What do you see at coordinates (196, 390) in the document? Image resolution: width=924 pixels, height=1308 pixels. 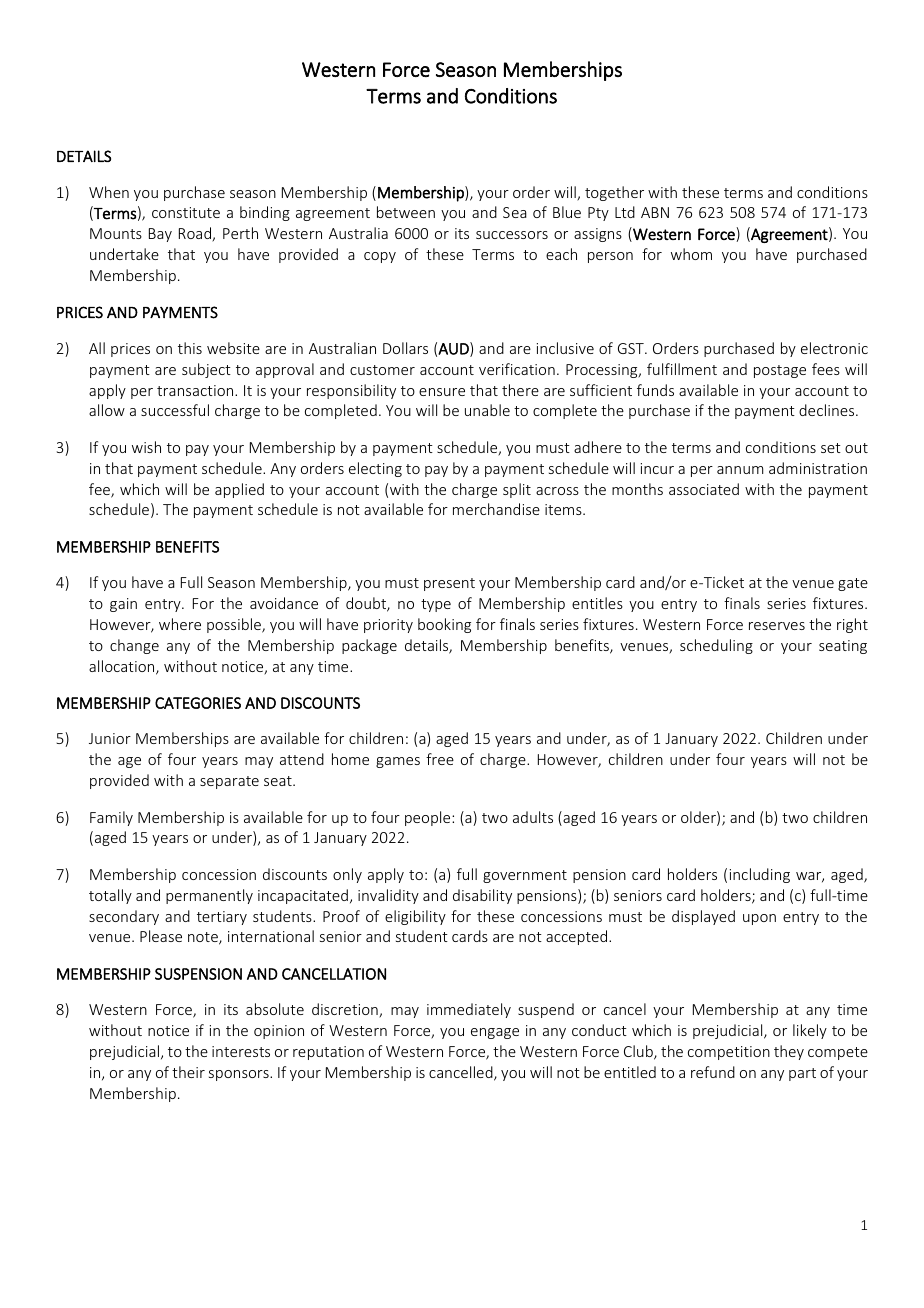 I see `transaction` at bounding box center [196, 390].
